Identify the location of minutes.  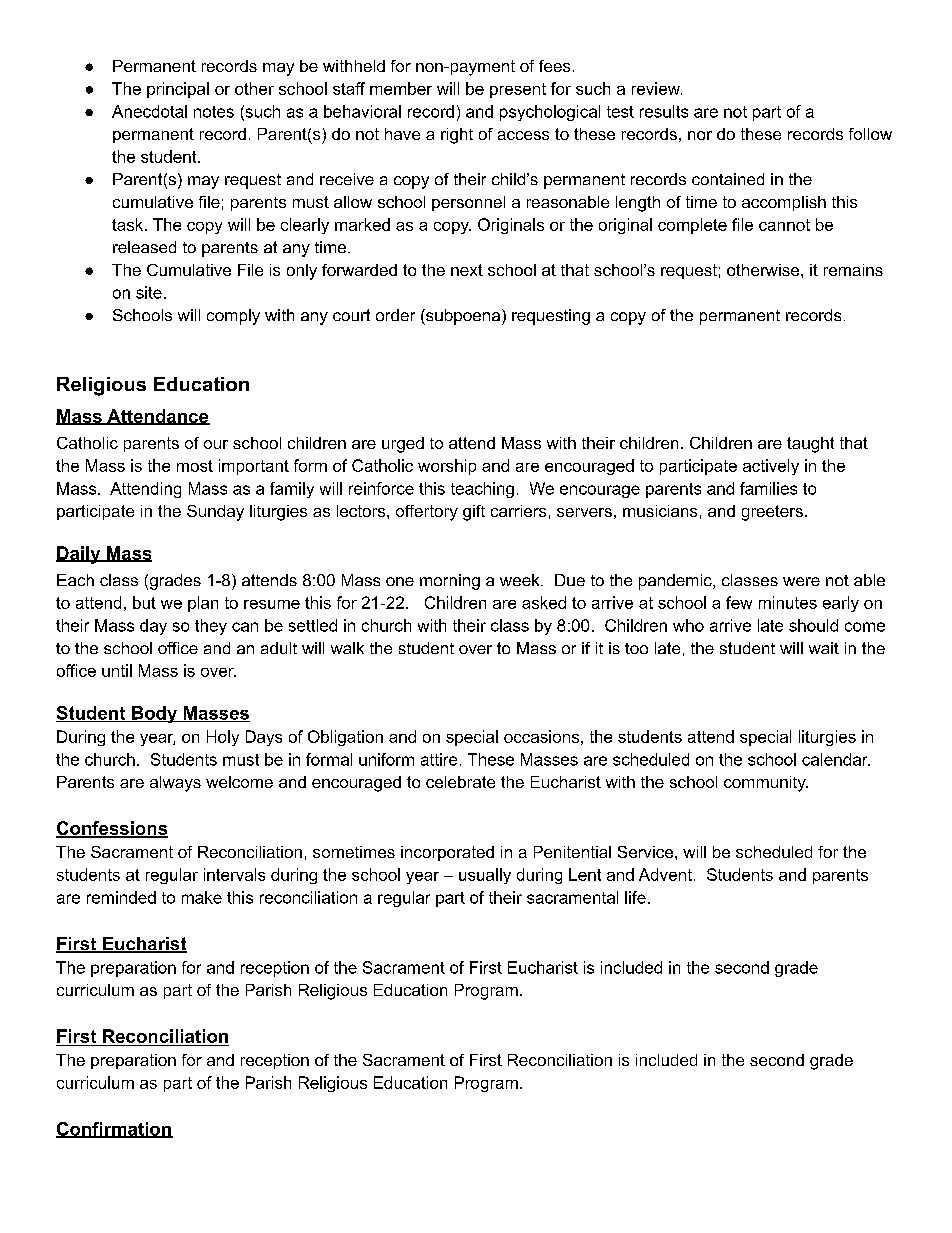
(788, 602).
